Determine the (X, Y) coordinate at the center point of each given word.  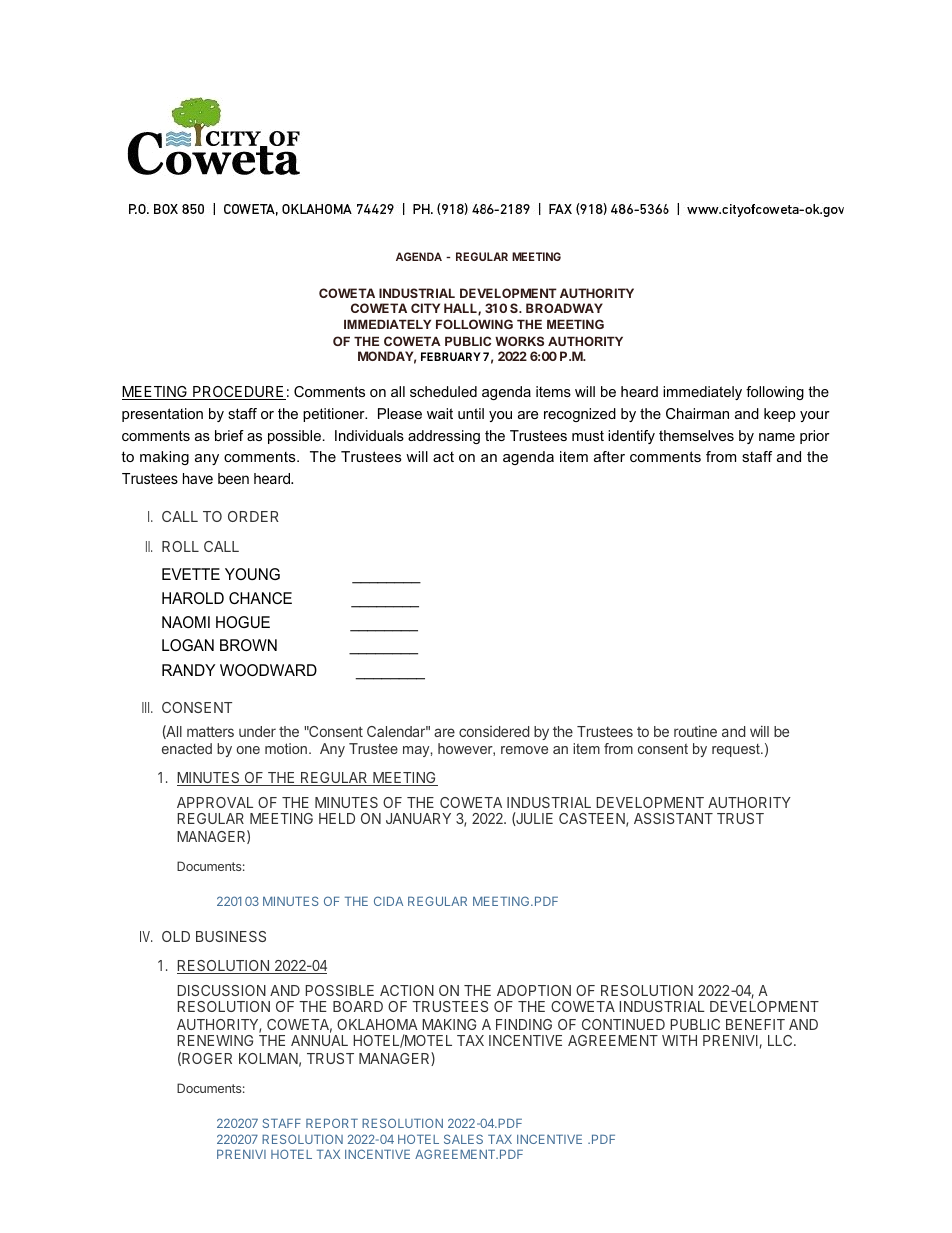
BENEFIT (755, 1024)
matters (210, 732)
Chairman (697, 413)
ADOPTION (534, 990)
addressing (444, 437)
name (777, 437)
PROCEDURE (238, 393)
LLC (781, 1040)
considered (494, 731)
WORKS (519, 341)
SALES (463, 1139)
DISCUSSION (222, 990)
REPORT (332, 1123)
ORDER (253, 516)
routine (695, 731)
